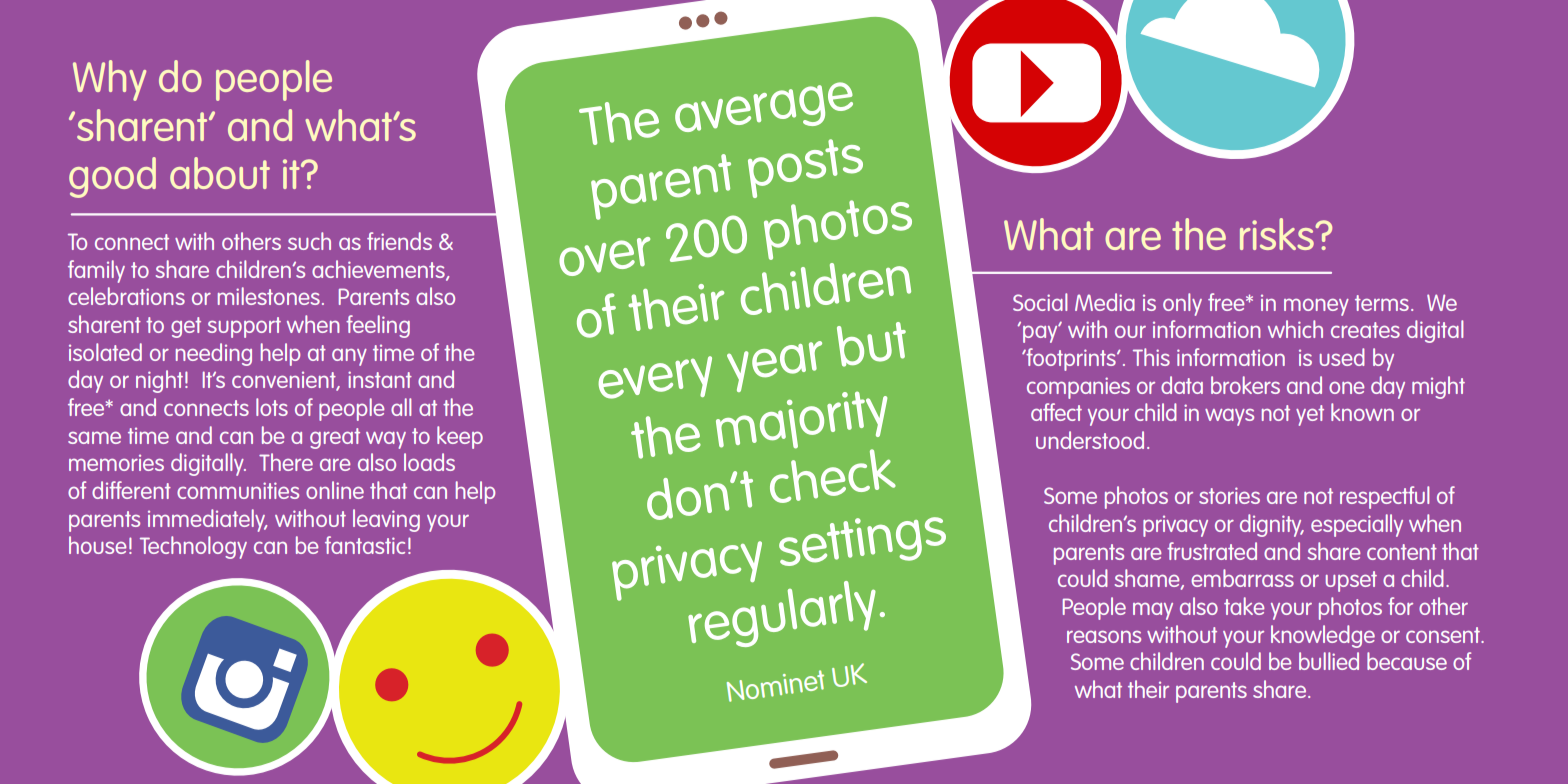 The image size is (1568, 784). Describe the element at coordinates (1040, 302) in the page. I see `Social` at that location.
